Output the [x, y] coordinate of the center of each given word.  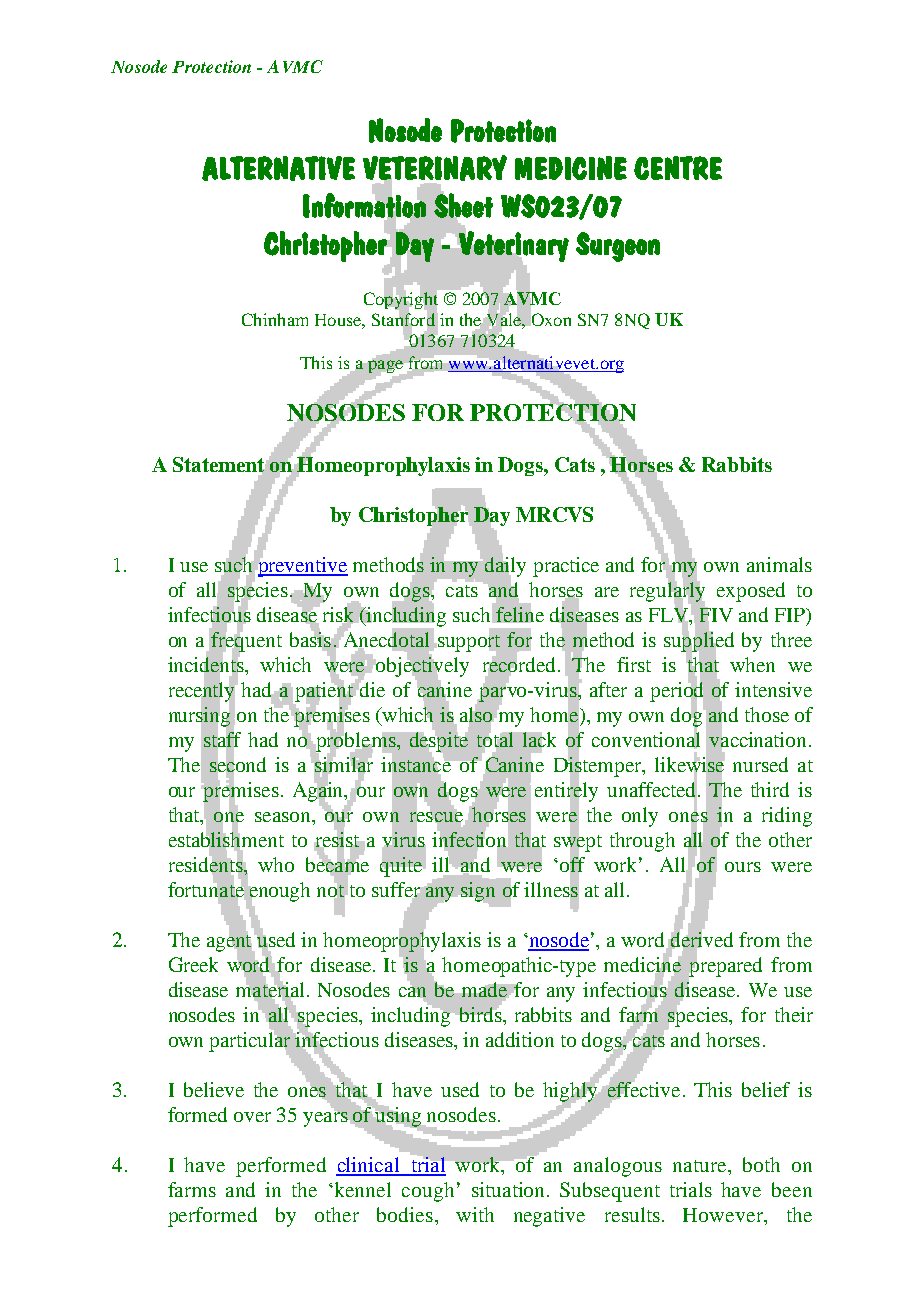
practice [566, 567]
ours [743, 867]
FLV [669, 615]
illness [551, 890]
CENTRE [678, 168]
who [276, 864]
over [252, 1117]
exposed [751, 592]
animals [779, 564]
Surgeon [618, 247]
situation [510, 1189]
